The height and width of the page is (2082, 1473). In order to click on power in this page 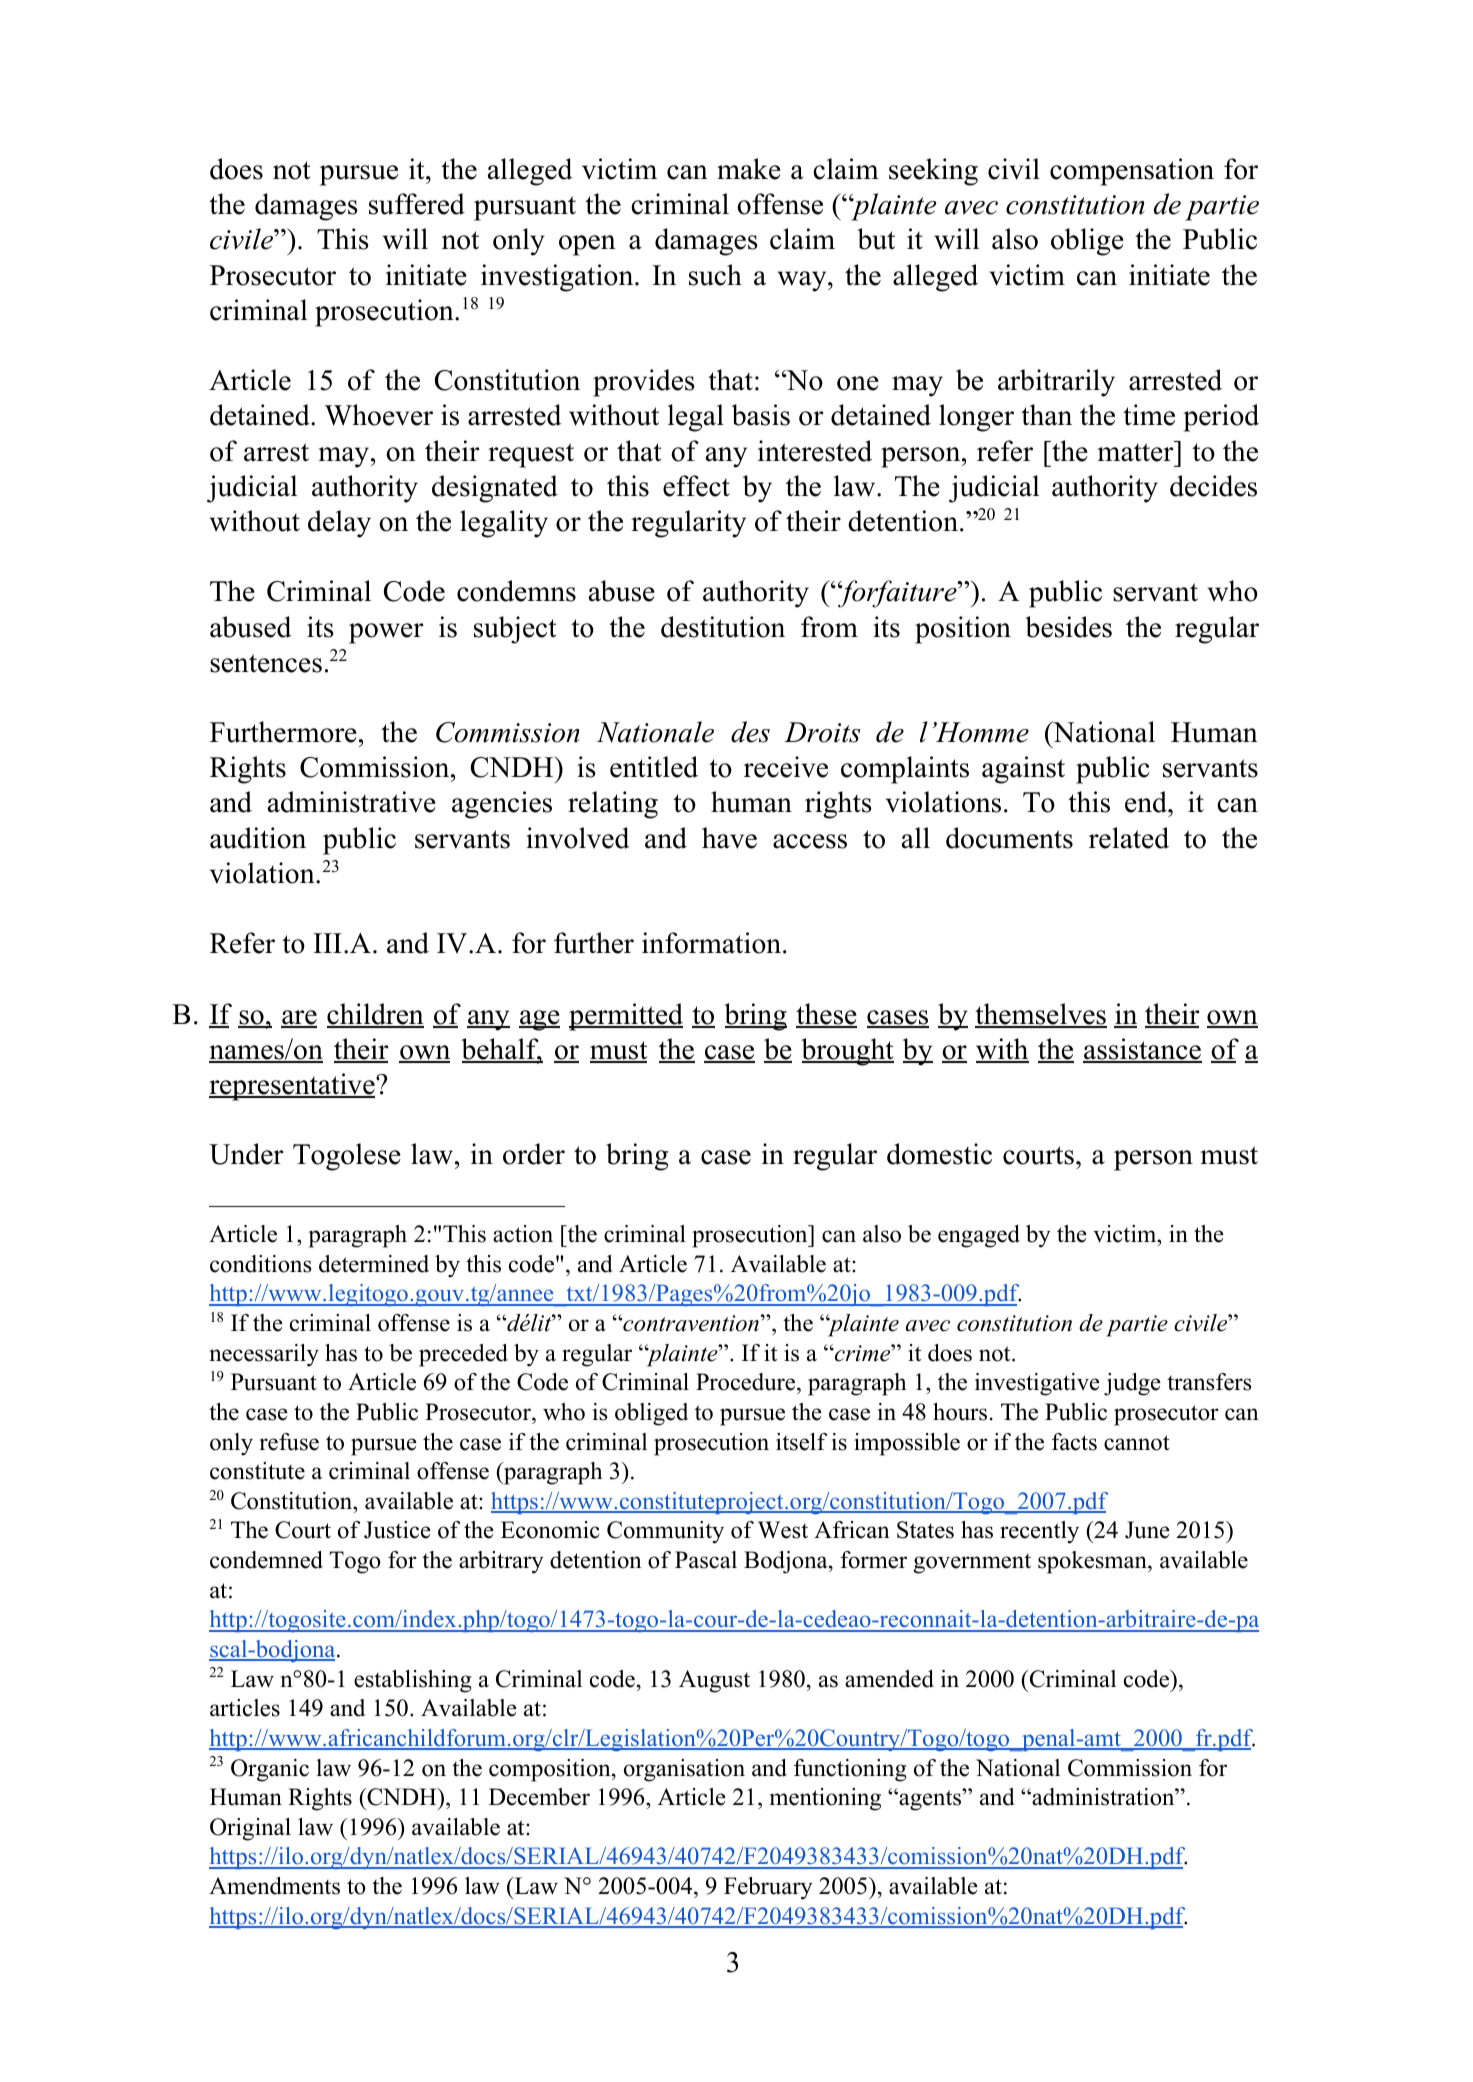, I will do `click(386, 633)`.
